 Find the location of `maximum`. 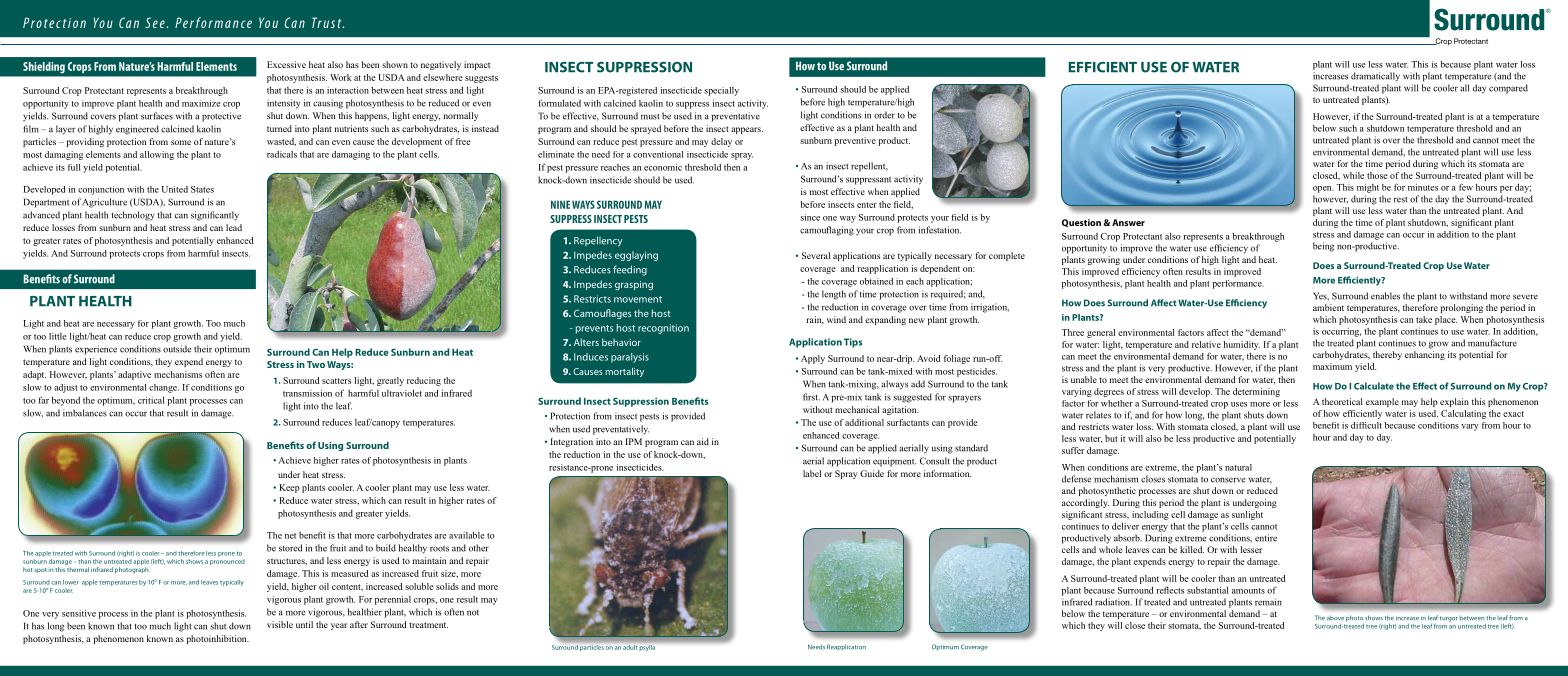

maximum is located at coordinates (1332, 366).
